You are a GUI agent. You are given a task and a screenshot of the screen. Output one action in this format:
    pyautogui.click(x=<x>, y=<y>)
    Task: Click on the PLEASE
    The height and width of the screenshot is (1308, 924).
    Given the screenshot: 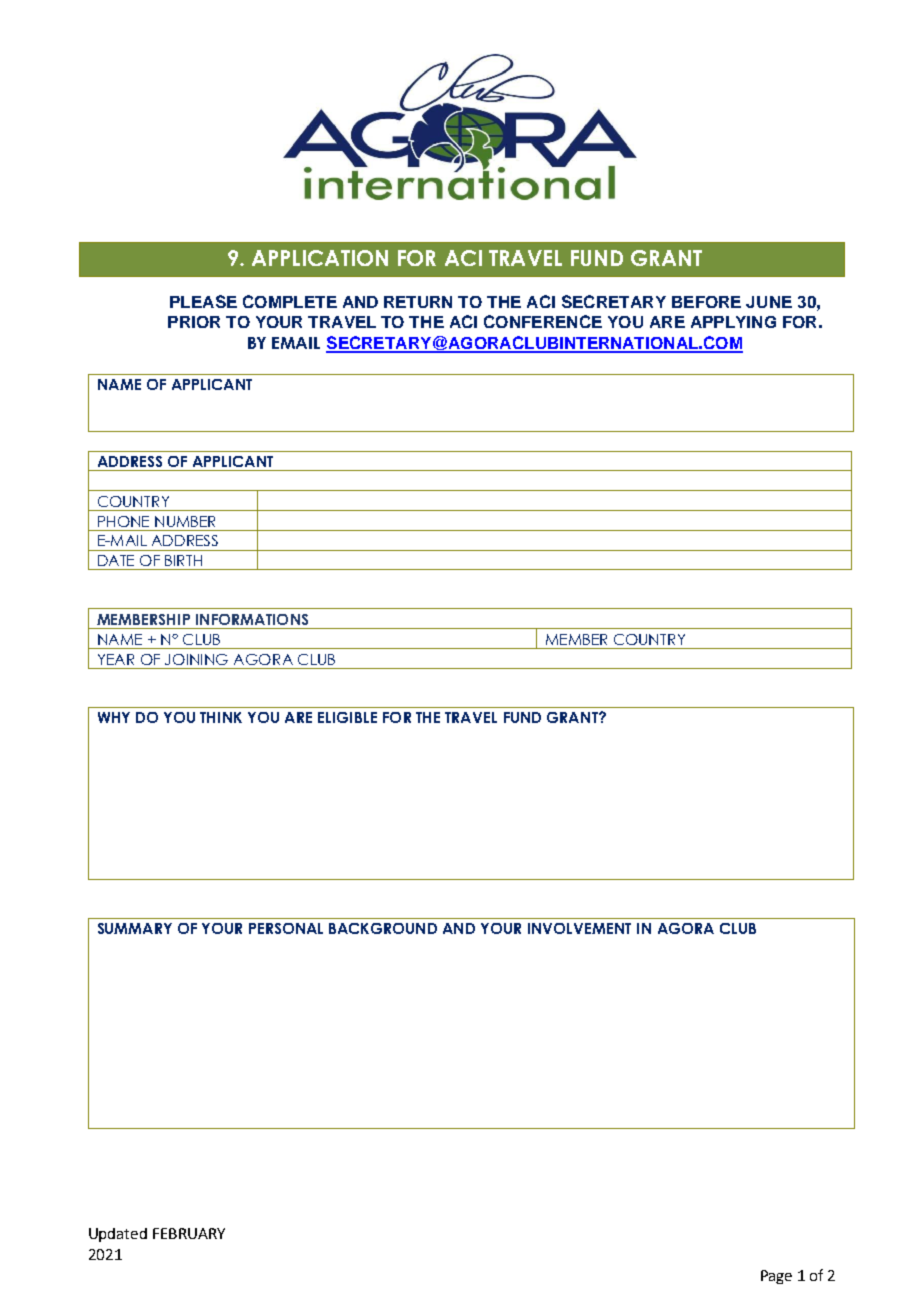 What is the action you would take?
    pyautogui.click(x=203, y=301)
